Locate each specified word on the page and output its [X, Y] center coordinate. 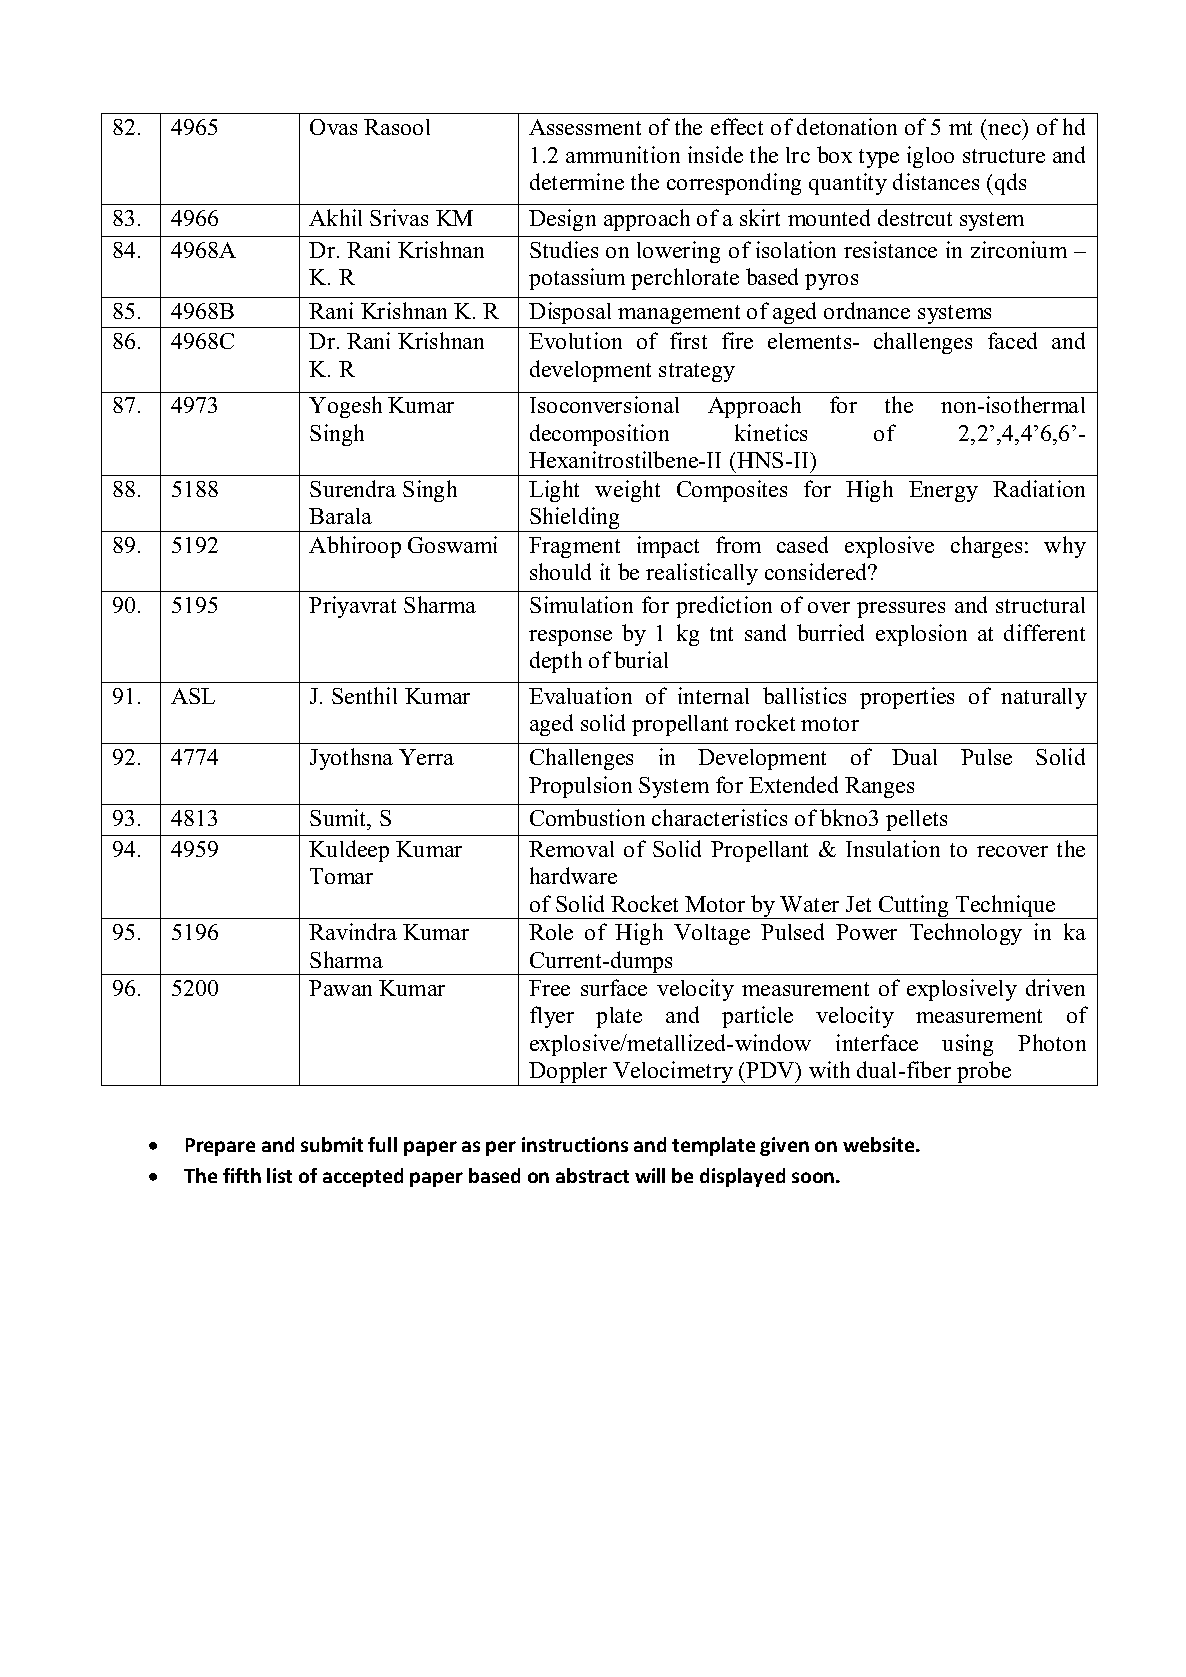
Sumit [339, 817]
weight [627, 491]
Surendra [353, 488]
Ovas [333, 127]
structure [1004, 156]
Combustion [587, 817]
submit [332, 1144]
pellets [916, 820]
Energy [943, 491]
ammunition [623, 154]
